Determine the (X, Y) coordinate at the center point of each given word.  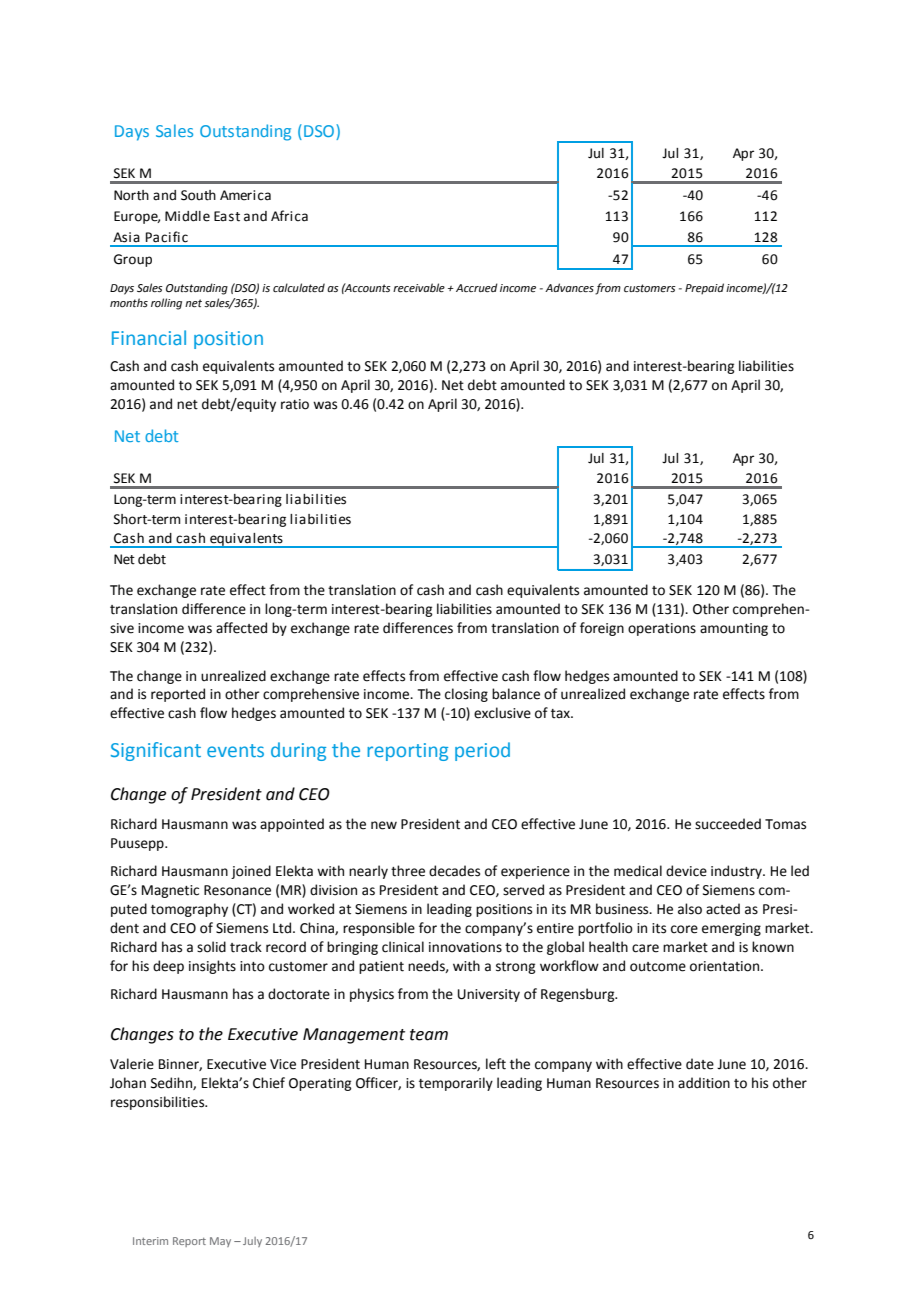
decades (454, 871)
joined (251, 872)
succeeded (728, 824)
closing (466, 695)
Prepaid (704, 289)
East (227, 216)
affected (241, 628)
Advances (569, 287)
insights (212, 967)
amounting (734, 629)
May (220, 1242)
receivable (419, 287)
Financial (149, 337)
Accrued (477, 287)
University (489, 995)
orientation (726, 966)
